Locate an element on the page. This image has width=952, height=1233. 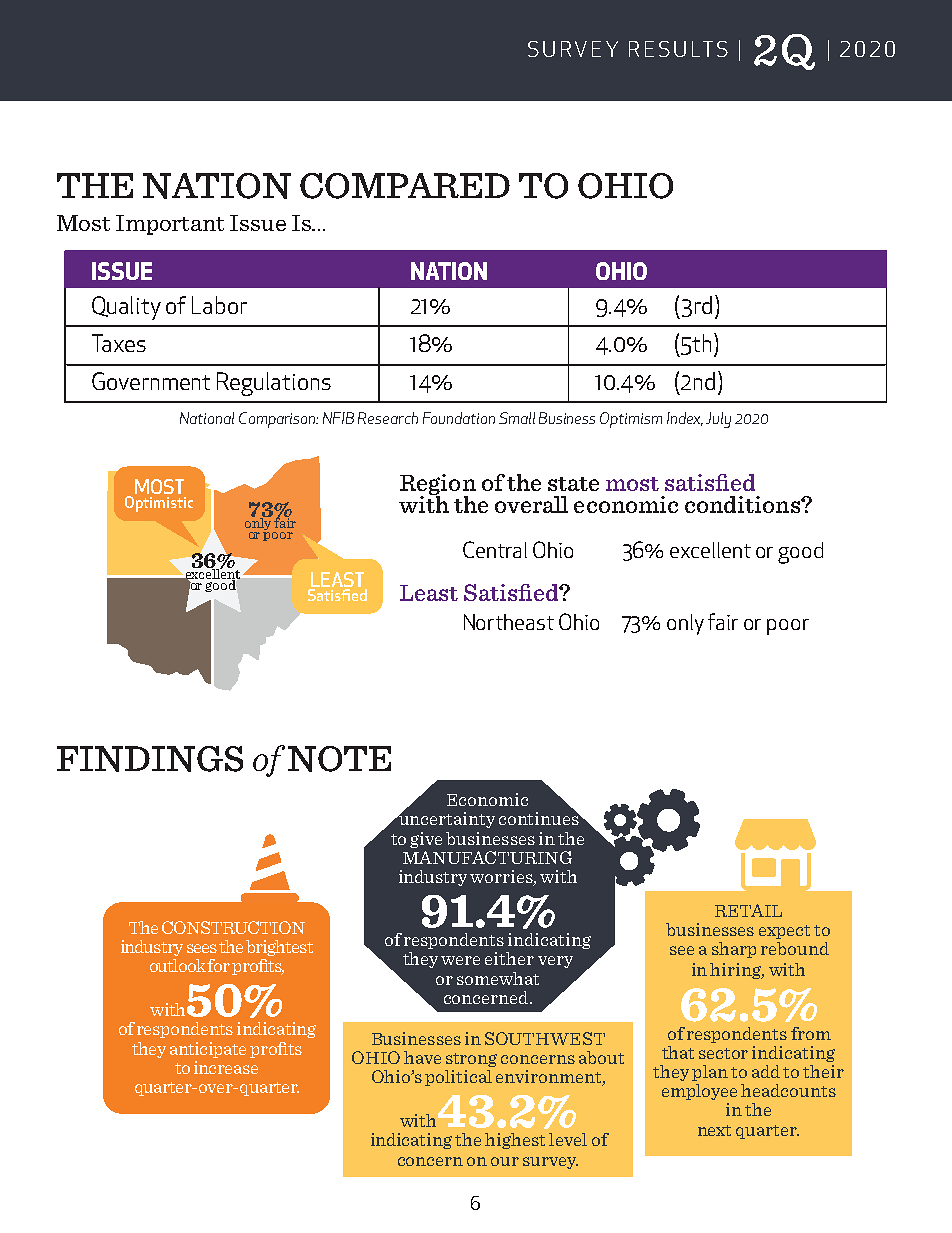
FINDINGS is located at coordinates (150, 759).
